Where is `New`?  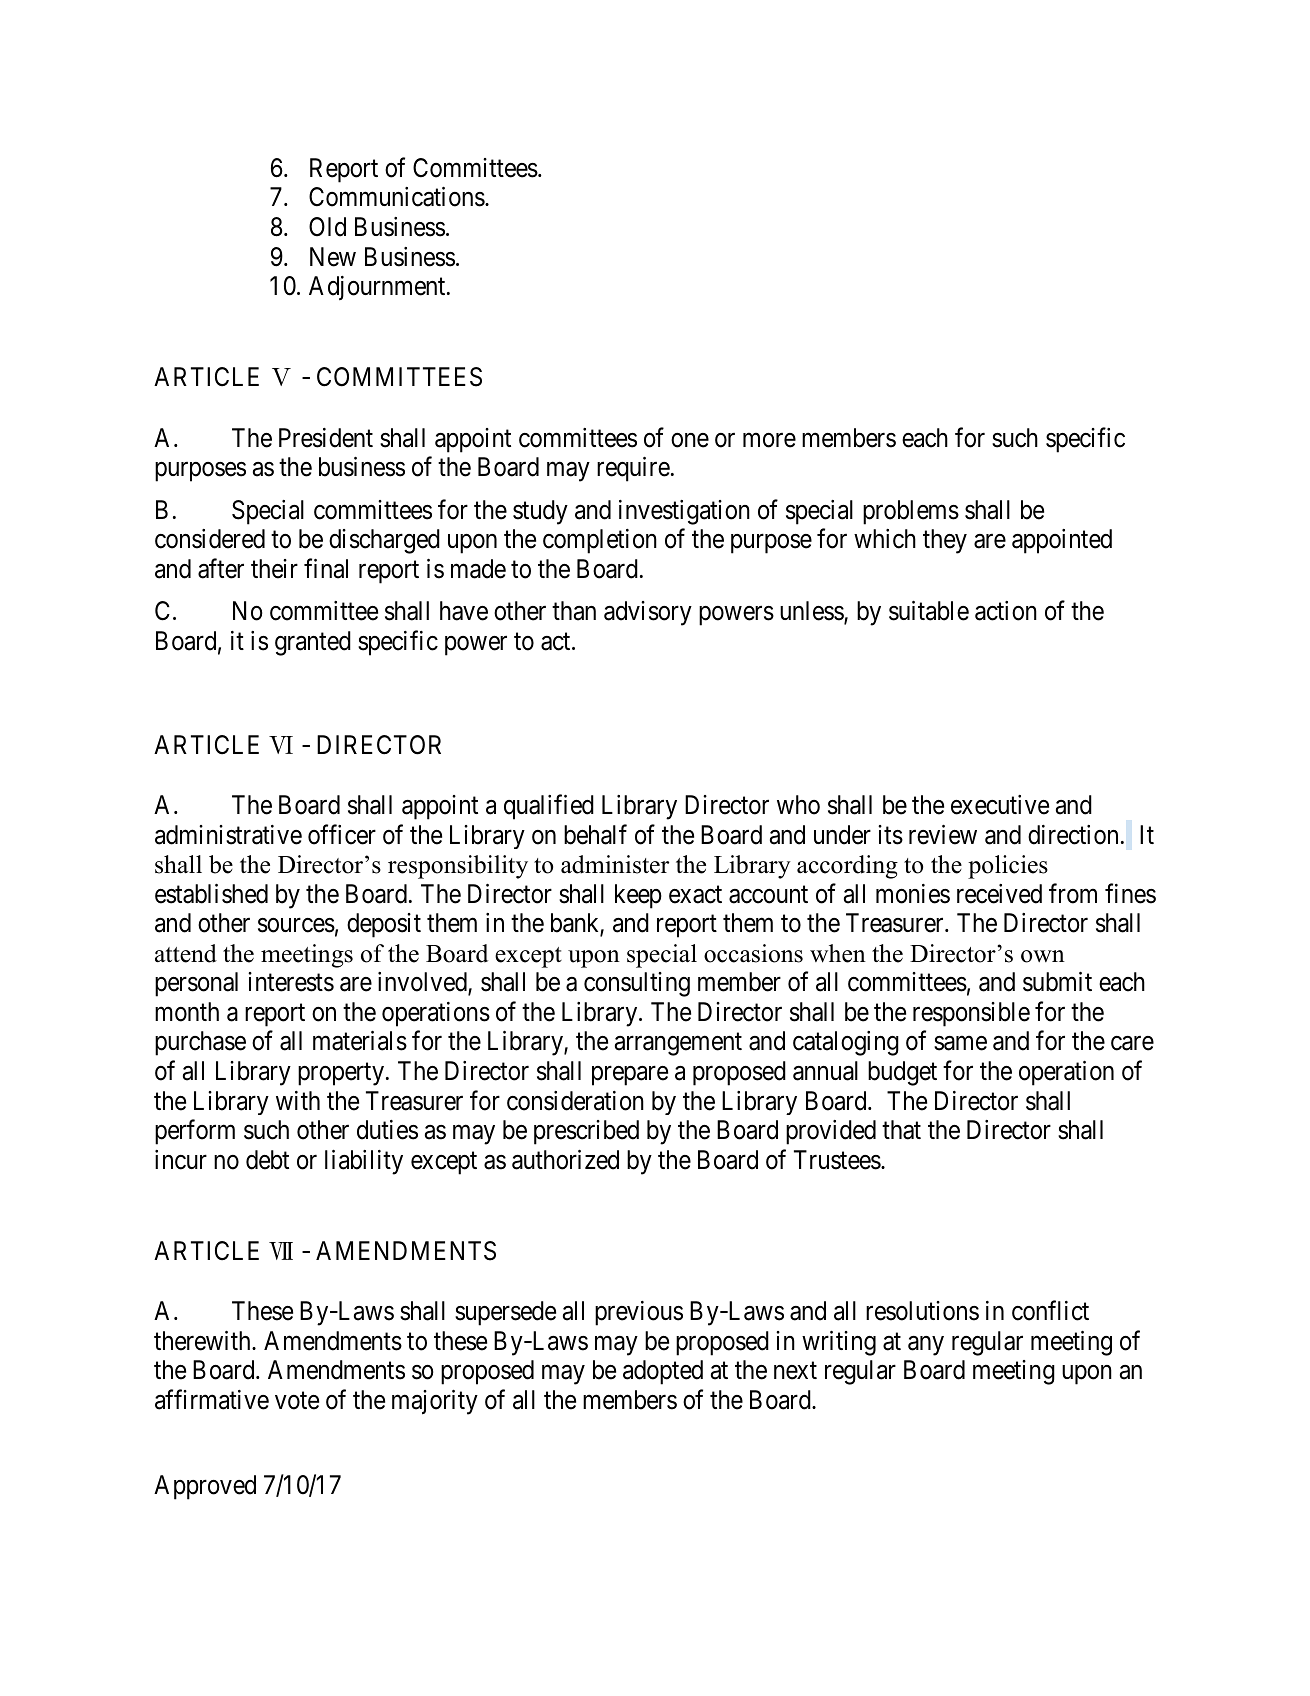
New is located at coordinates (333, 257).
